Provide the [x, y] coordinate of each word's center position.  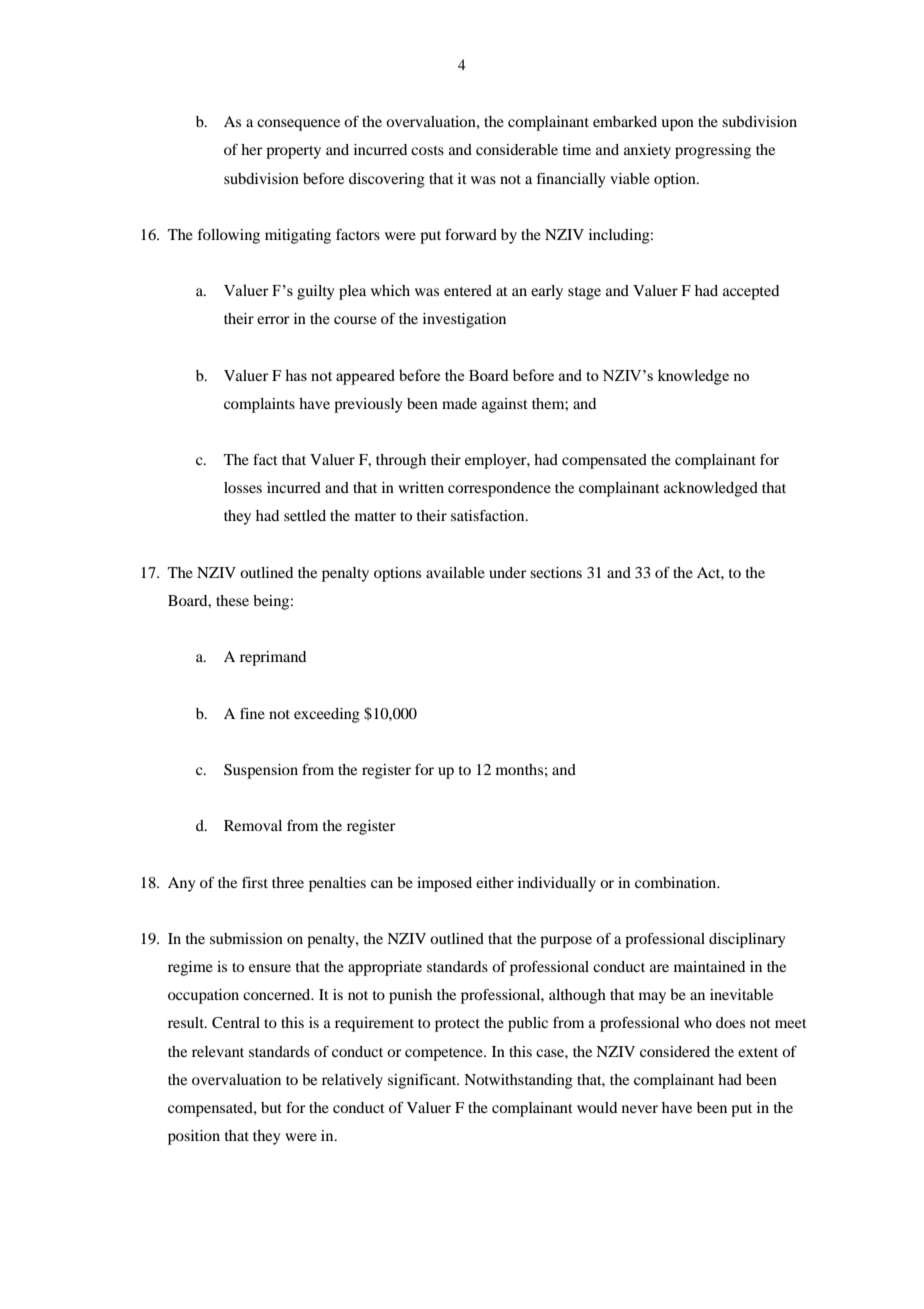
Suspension [261, 771]
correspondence [499, 489]
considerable [517, 149]
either [495, 882]
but [271, 1107]
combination [677, 882]
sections [556, 572]
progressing [713, 151]
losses [243, 487]
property [293, 152]
